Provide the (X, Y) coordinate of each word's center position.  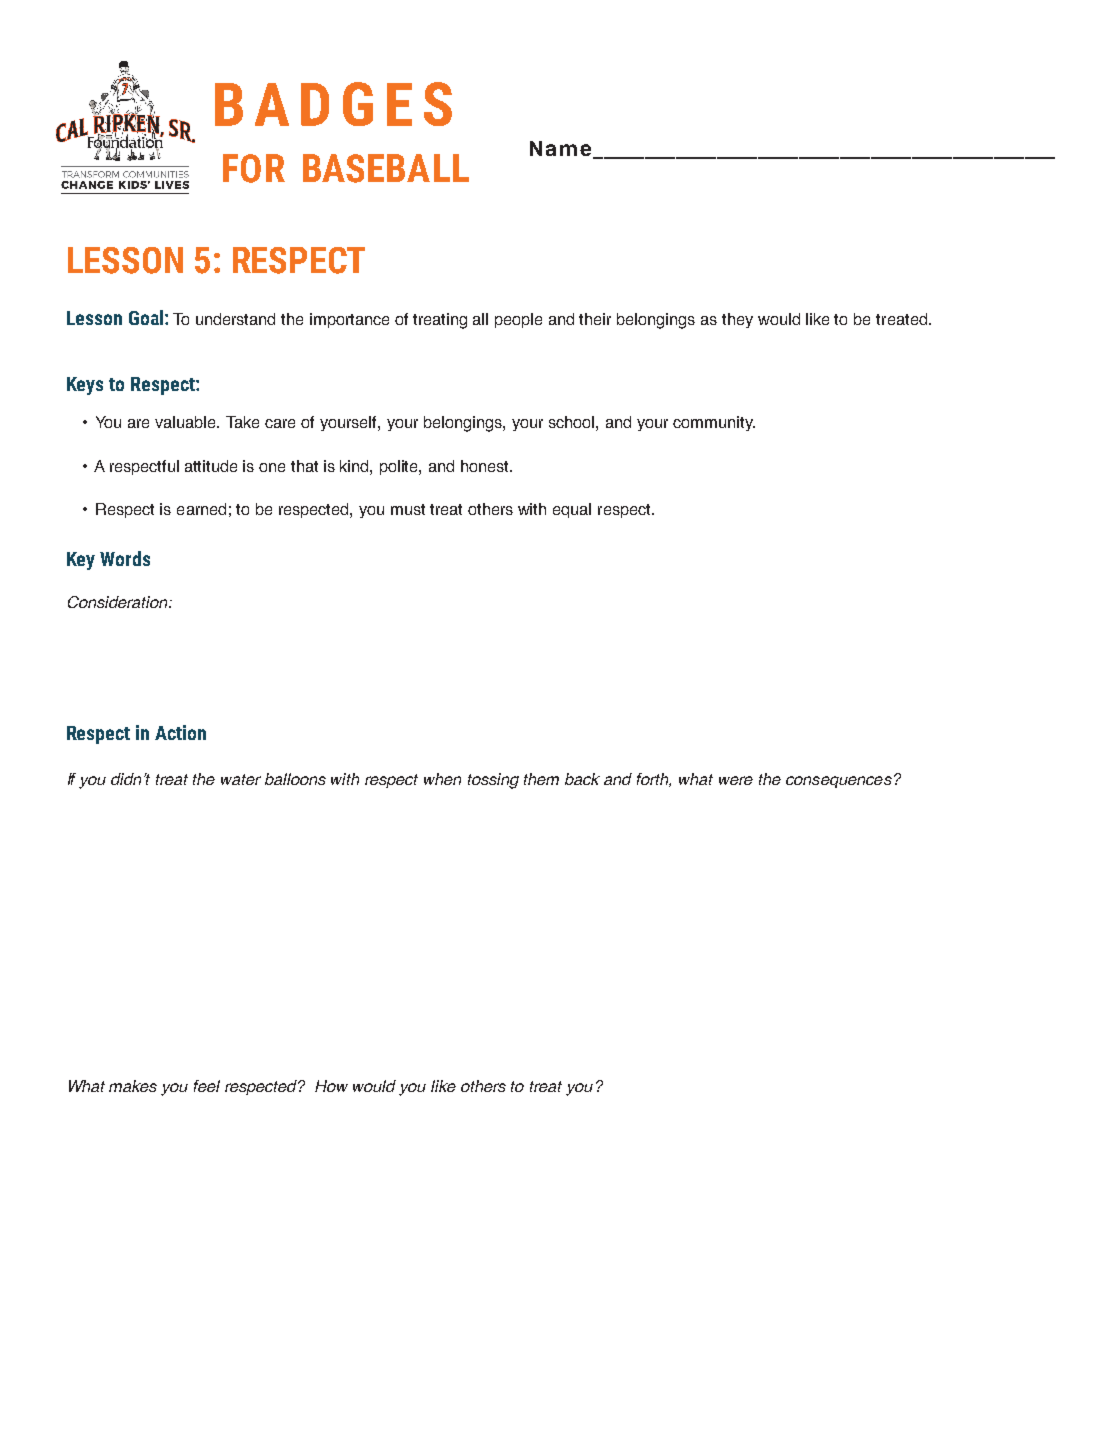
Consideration (119, 602)
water (241, 779)
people (518, 320)
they (737, 320)
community (714, 423)
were (736, 780)
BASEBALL (386, 168)
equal (572, 510)
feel (207, 1086)
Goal (147, 317)
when (442, 779)
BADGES (333, 104)
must (408, 509)
